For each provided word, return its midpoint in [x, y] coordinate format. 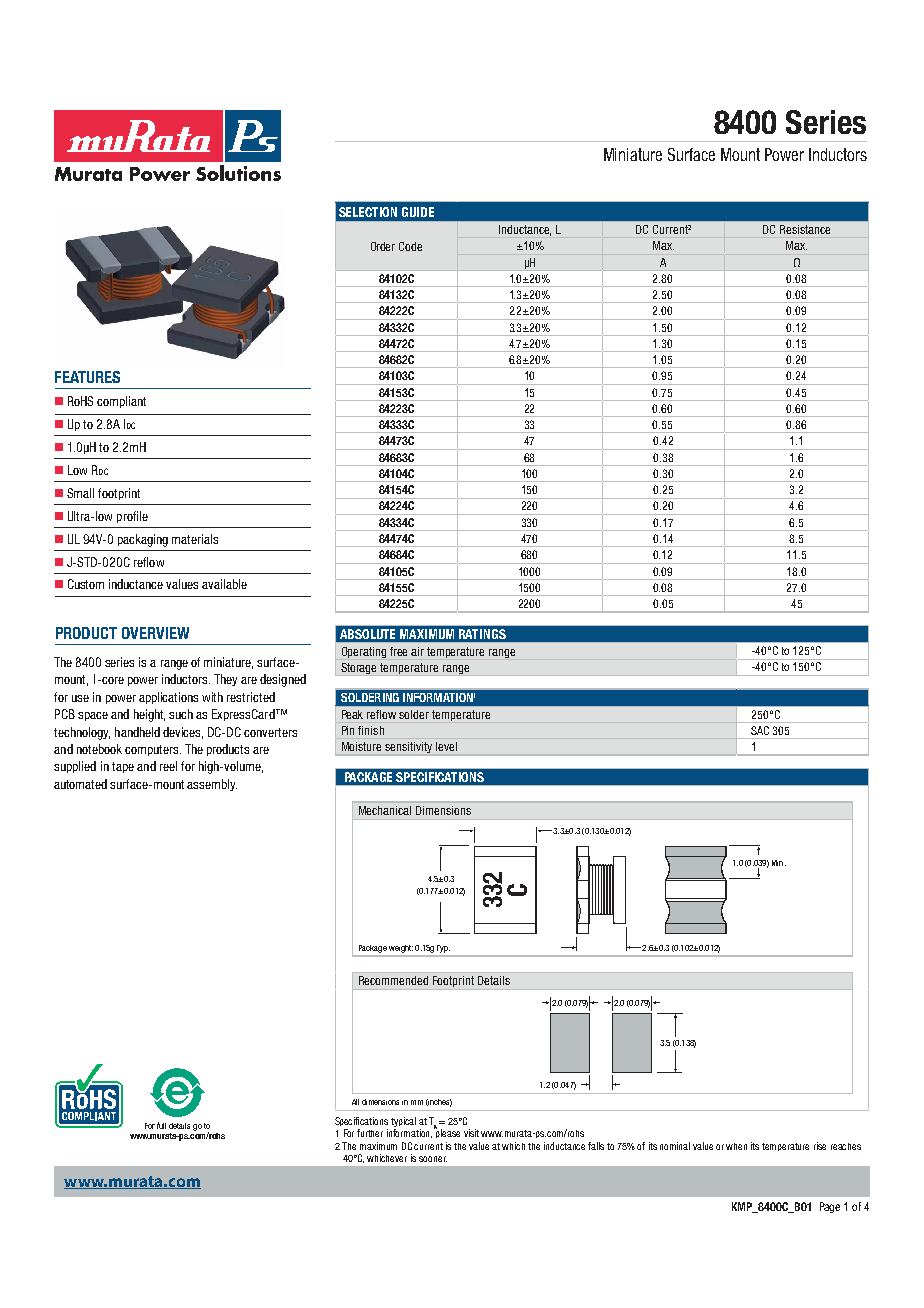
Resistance [805, 229]
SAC [760, 730]
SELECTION [368, 212]
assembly [212, 785]
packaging [143, 540]
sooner [433, 1159]
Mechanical [385, 810]
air [417, 651]
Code [410, 246]
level [446, 746]
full [161, 1125]
